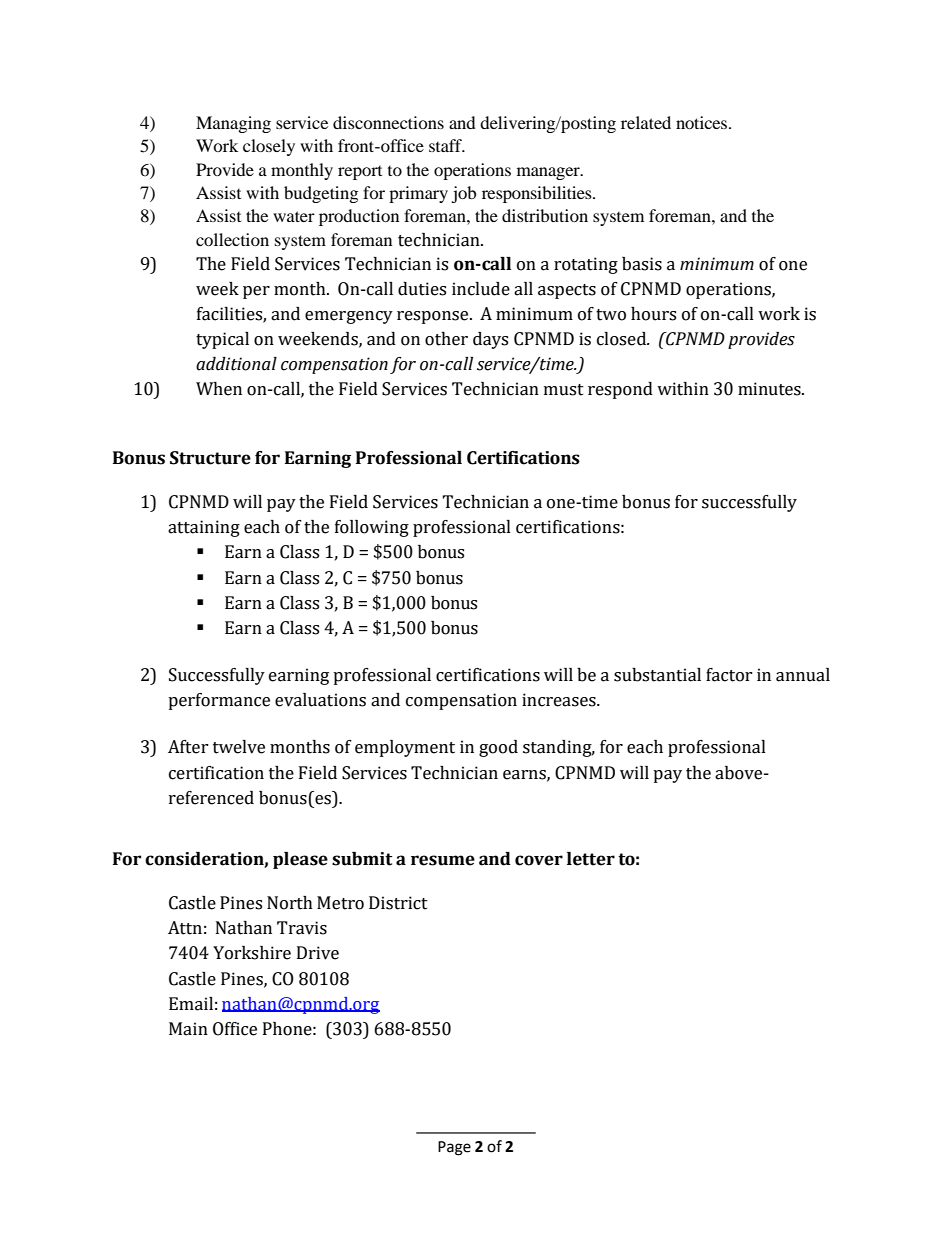 This document has width=952, height=1233. I want to click on increases, so click(560, 700).
